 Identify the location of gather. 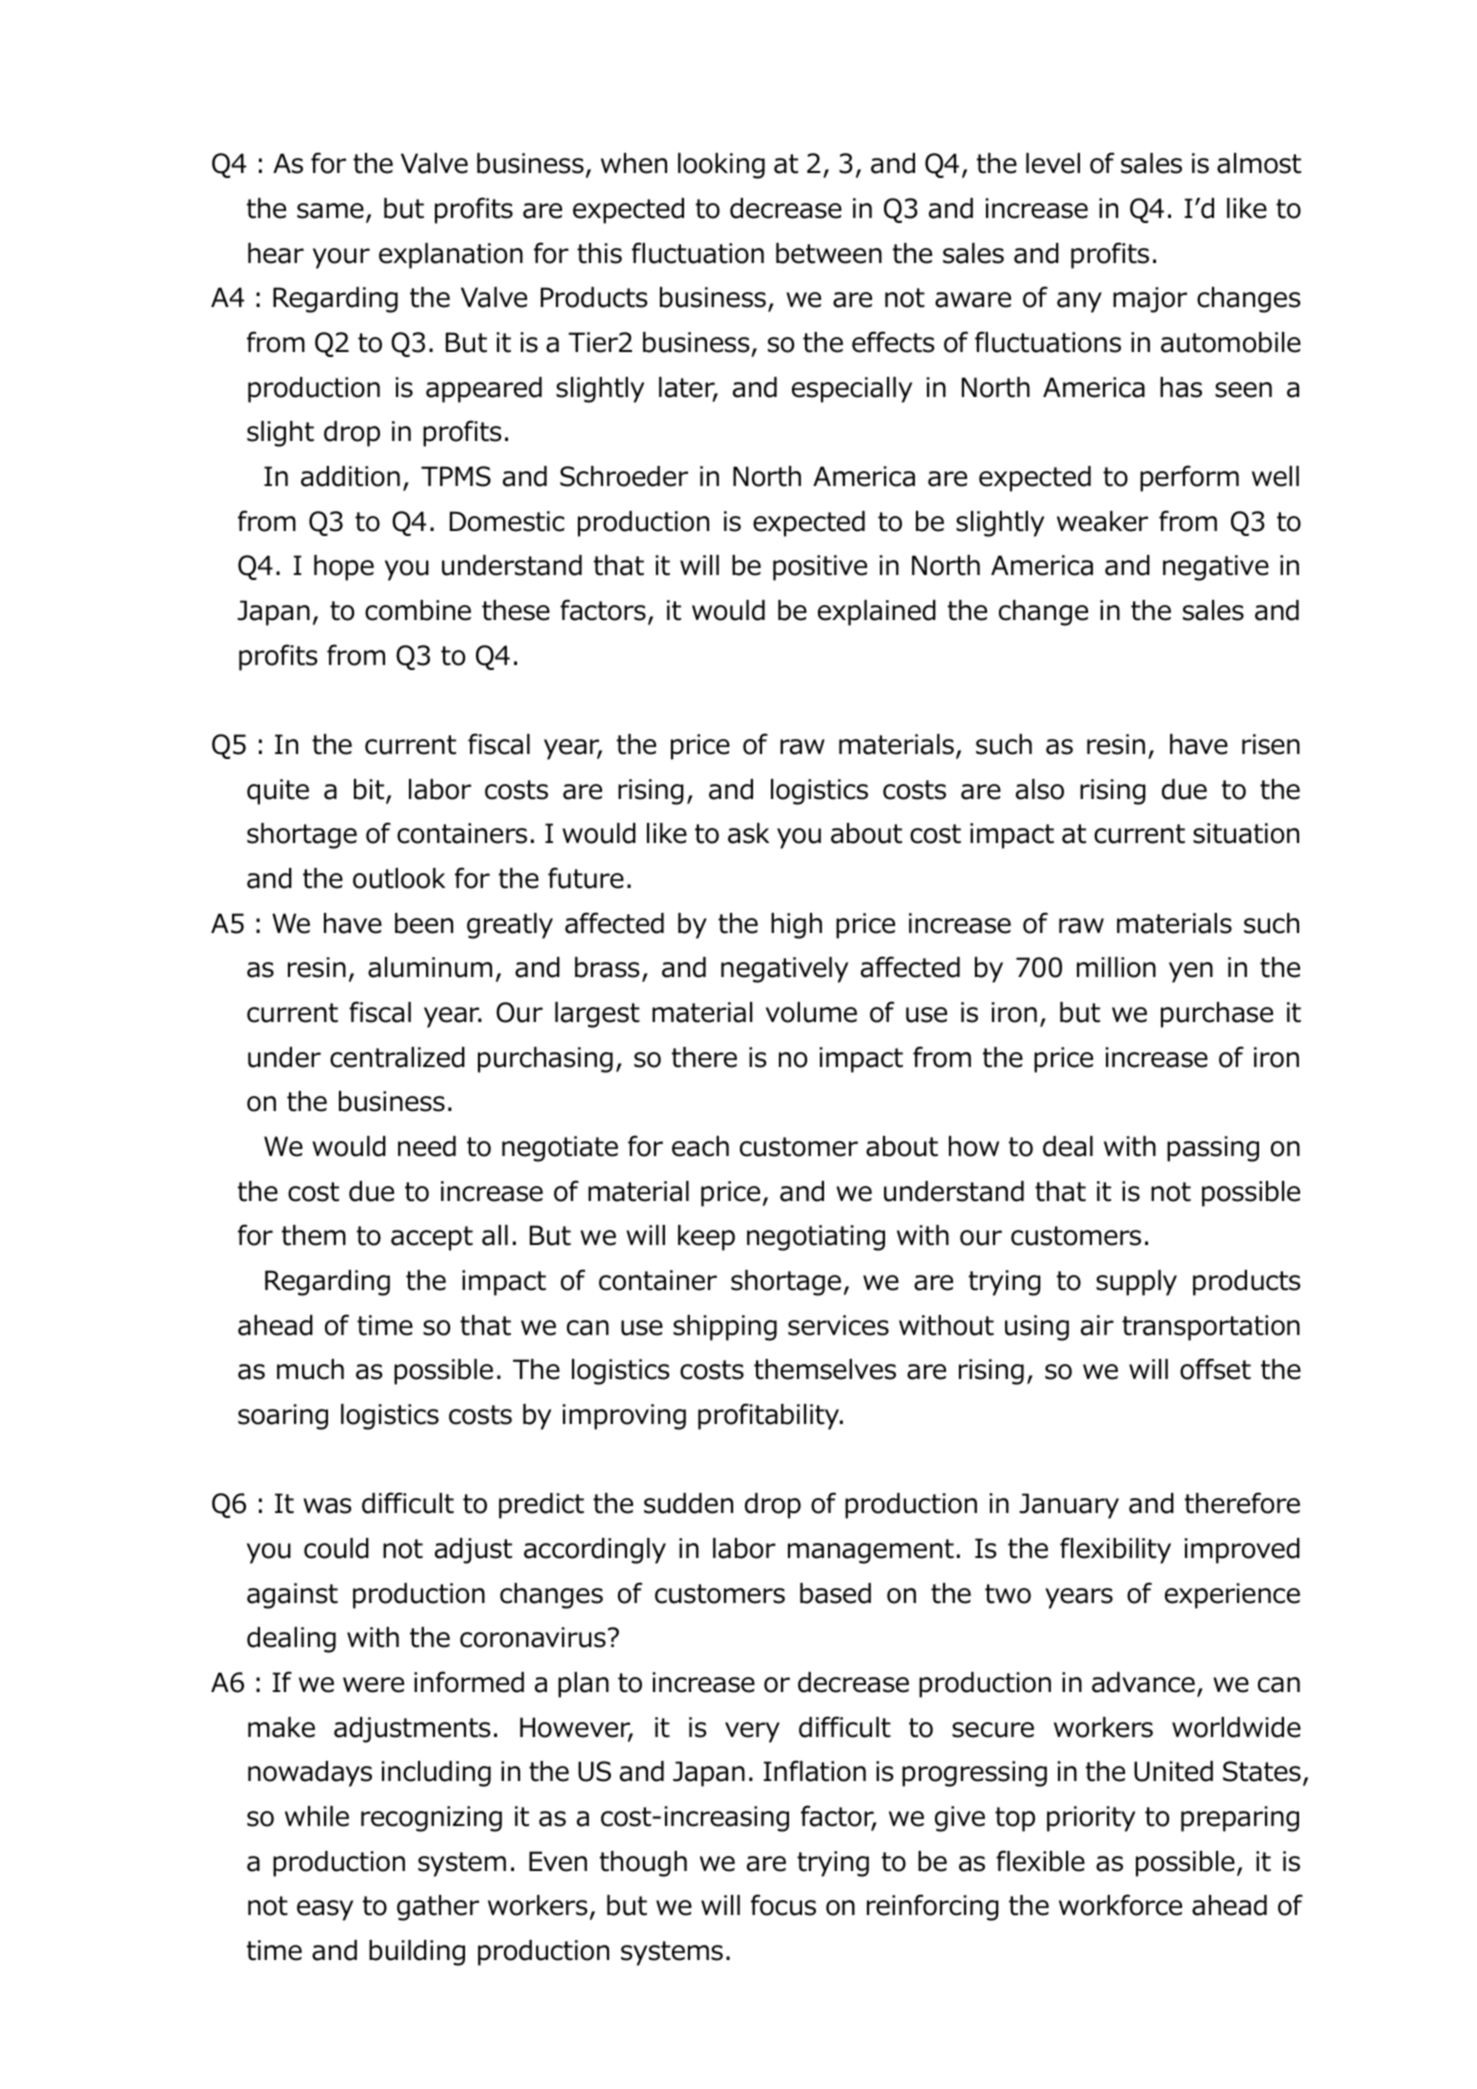
(438, 1908).
